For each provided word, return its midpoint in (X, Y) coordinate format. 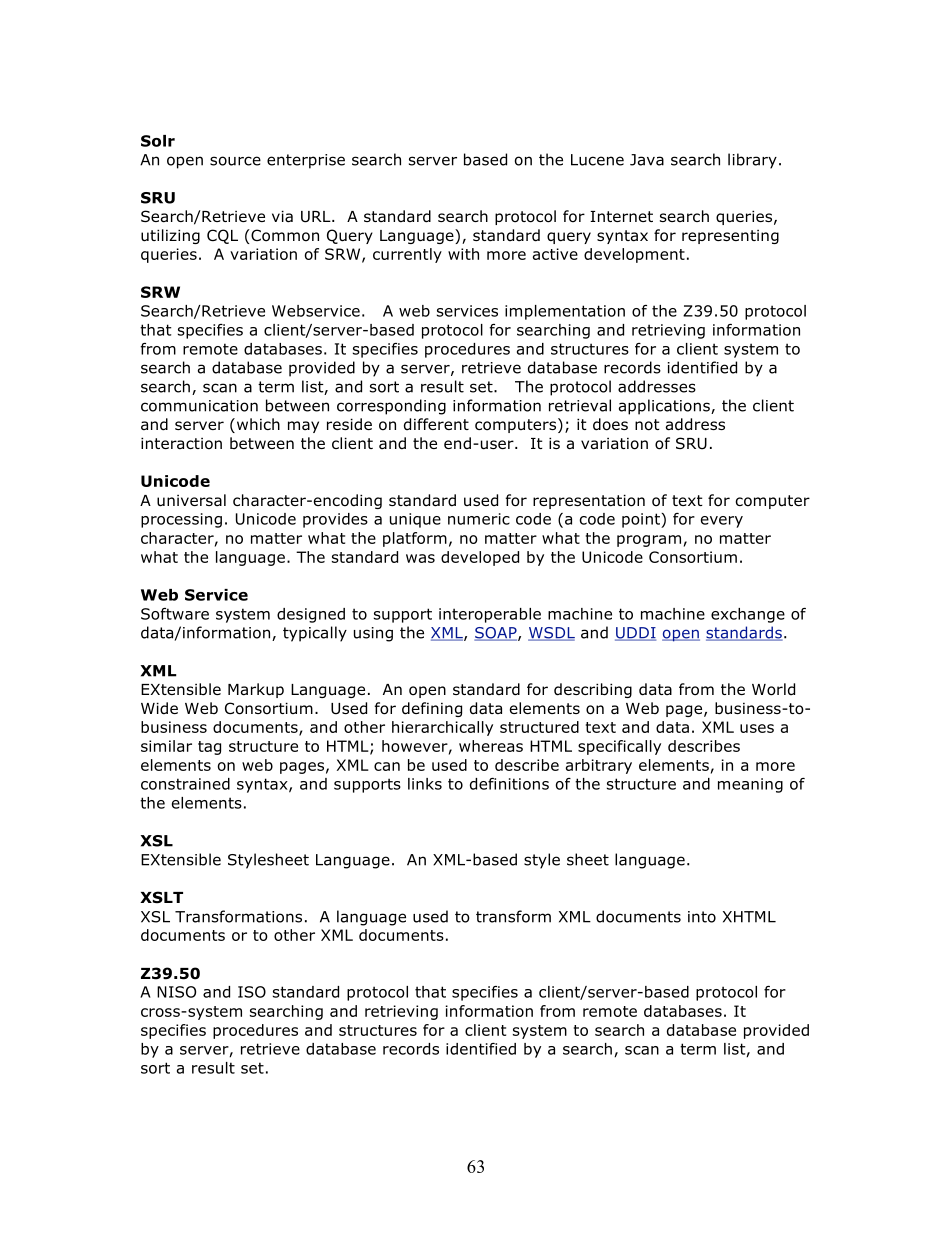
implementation (565, 312)
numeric (479, 519)
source (235, 161)
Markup (256, 690)
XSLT (161, 897)
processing (181, 520)
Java (647, 160)
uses (757, 728)
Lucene (597, 160)
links (425, 784)
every (722, 522)
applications (665, 407)
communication (199, 406)
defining (432, 709)
